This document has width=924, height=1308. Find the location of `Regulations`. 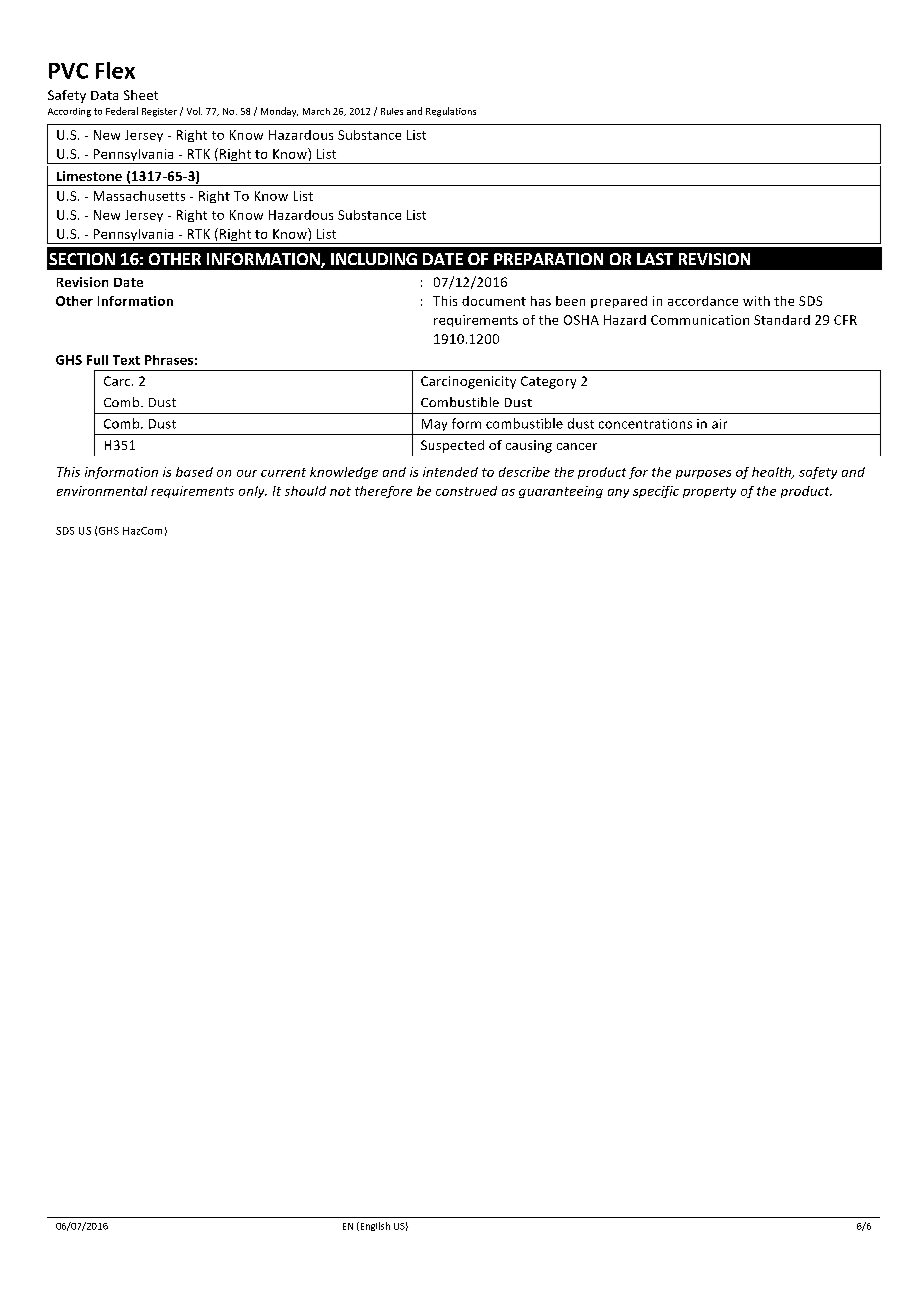

Regulations is located at coordinates (451, 112).
